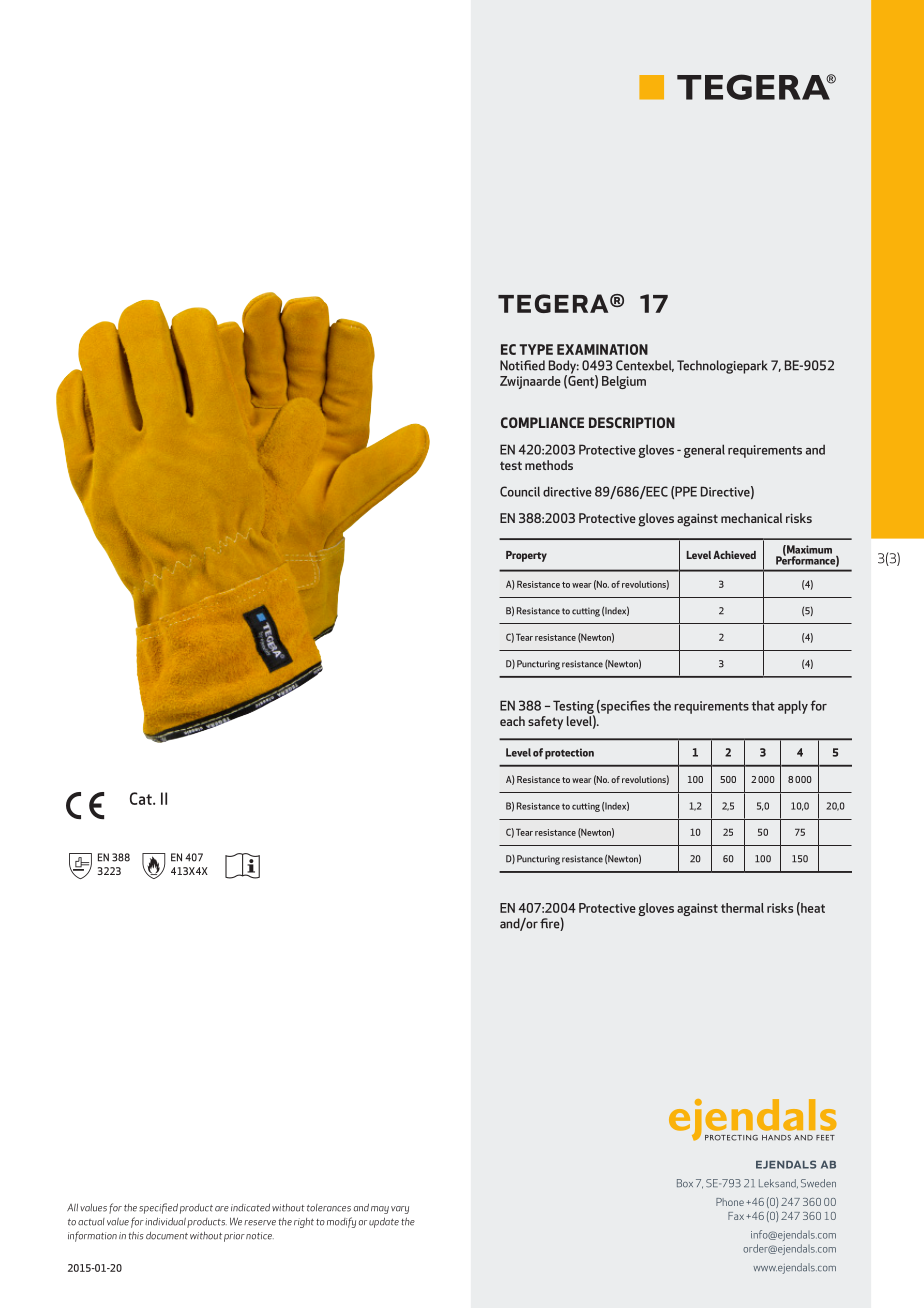 Image resolution: width=924 pixels, height=1308 pixels. Describe the element at coordinates (158, 1208) in the screenshot. I see `specified` at that location.
